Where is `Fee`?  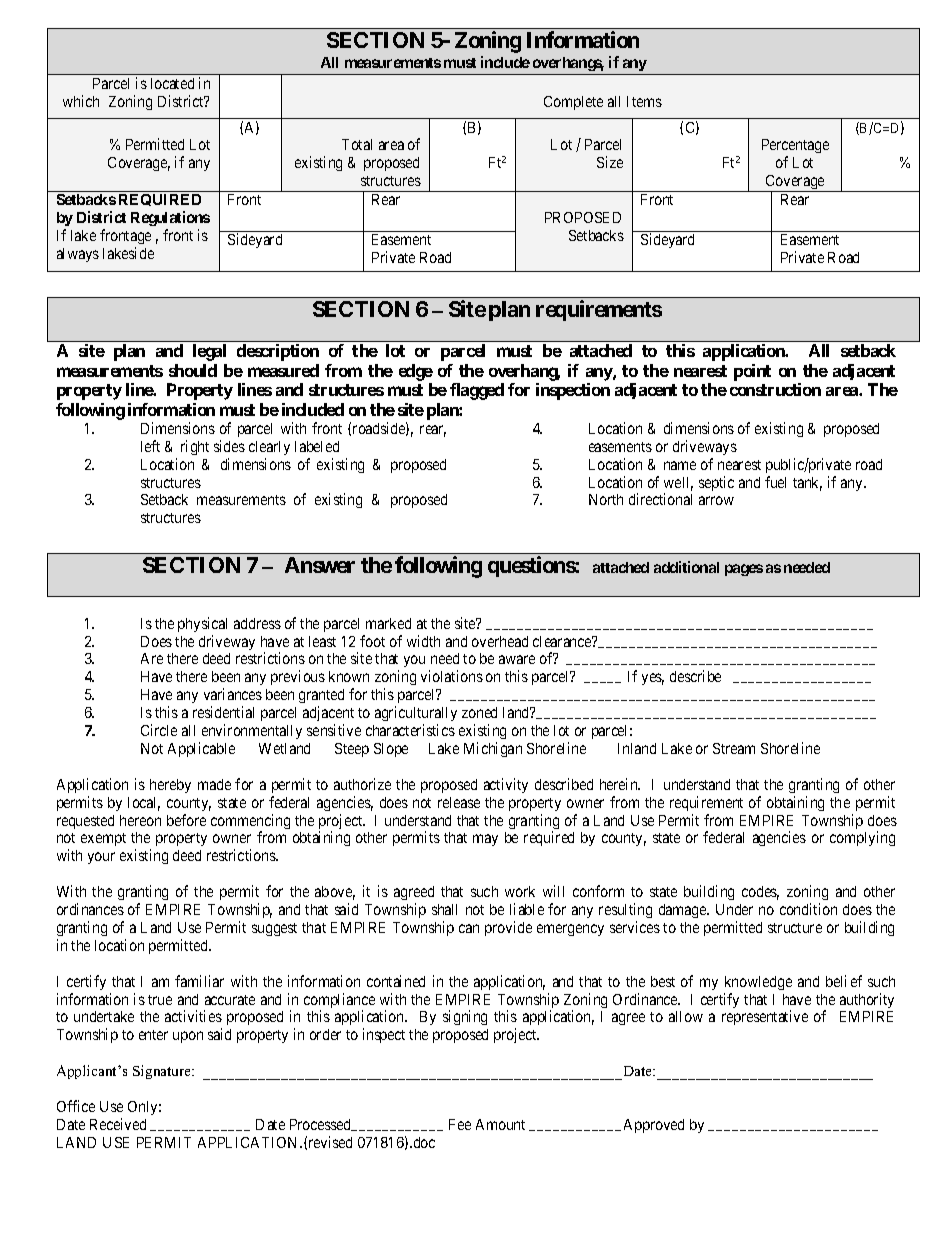 Fee is located at coordinates (460, 1124).
